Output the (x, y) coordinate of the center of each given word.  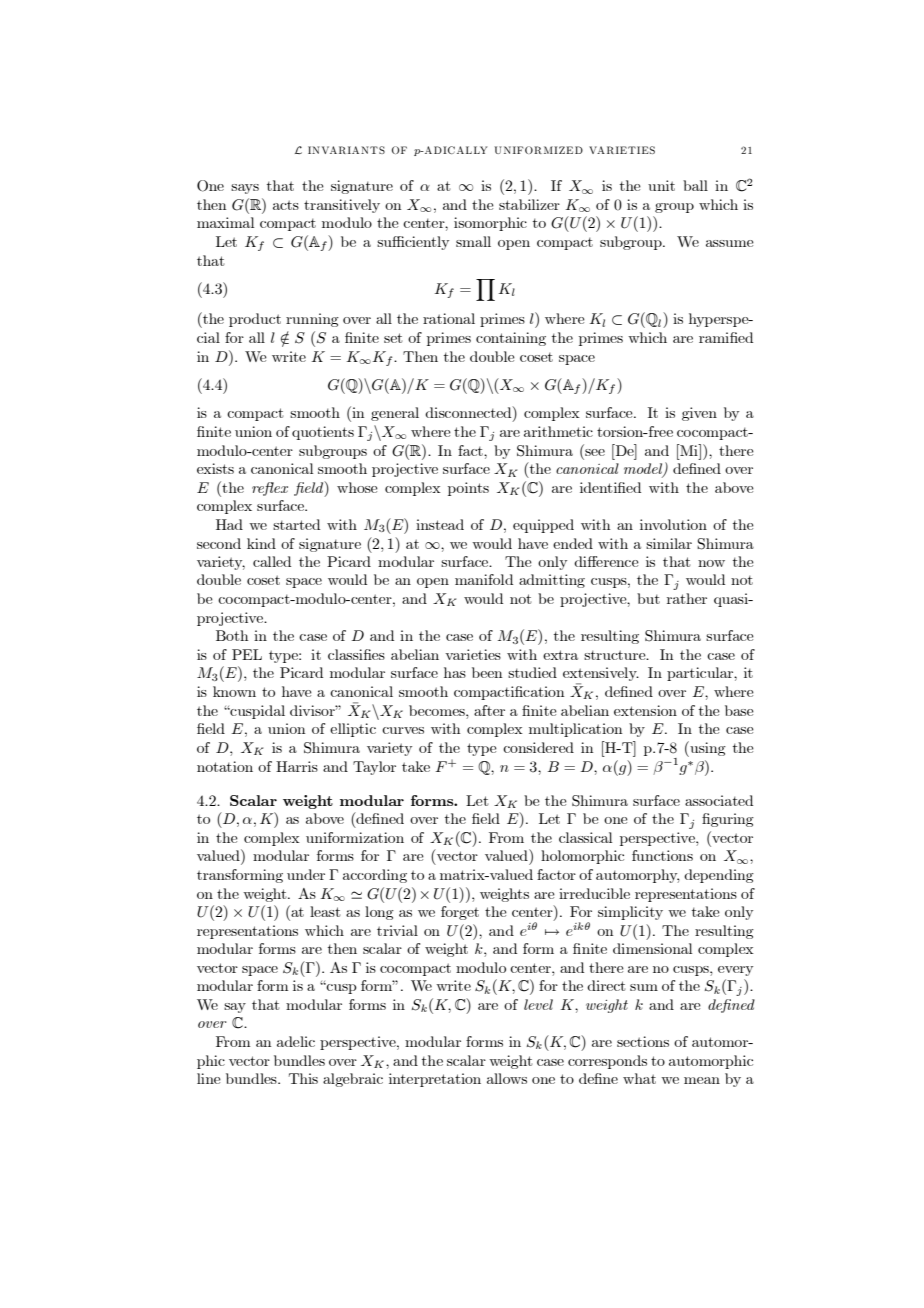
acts (286, 205)
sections (643, 1041)
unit (661, 185)
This (303, 1078)
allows (507, 1078)
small (473, 241)
